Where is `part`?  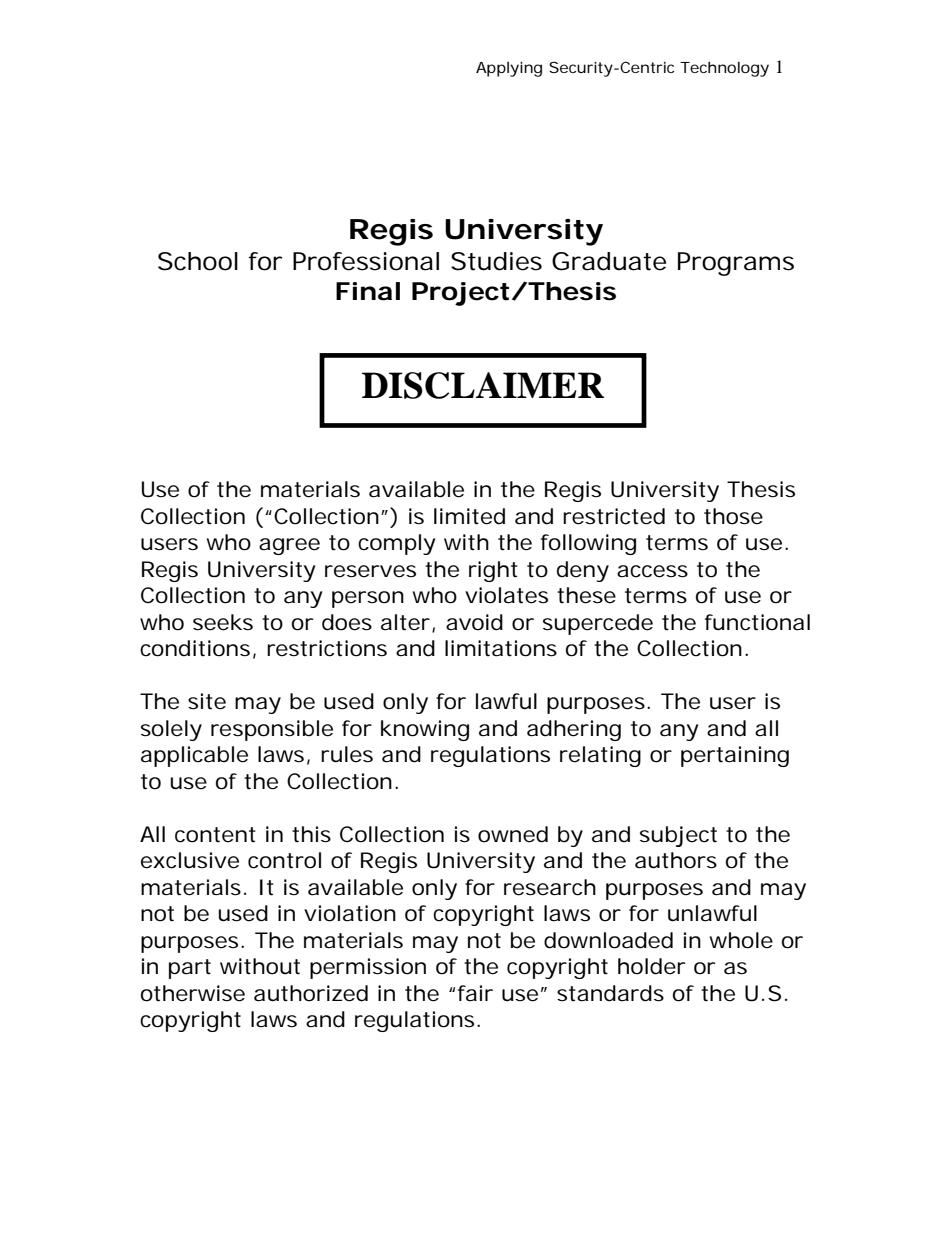
part is located at coordinates (190, 969).
